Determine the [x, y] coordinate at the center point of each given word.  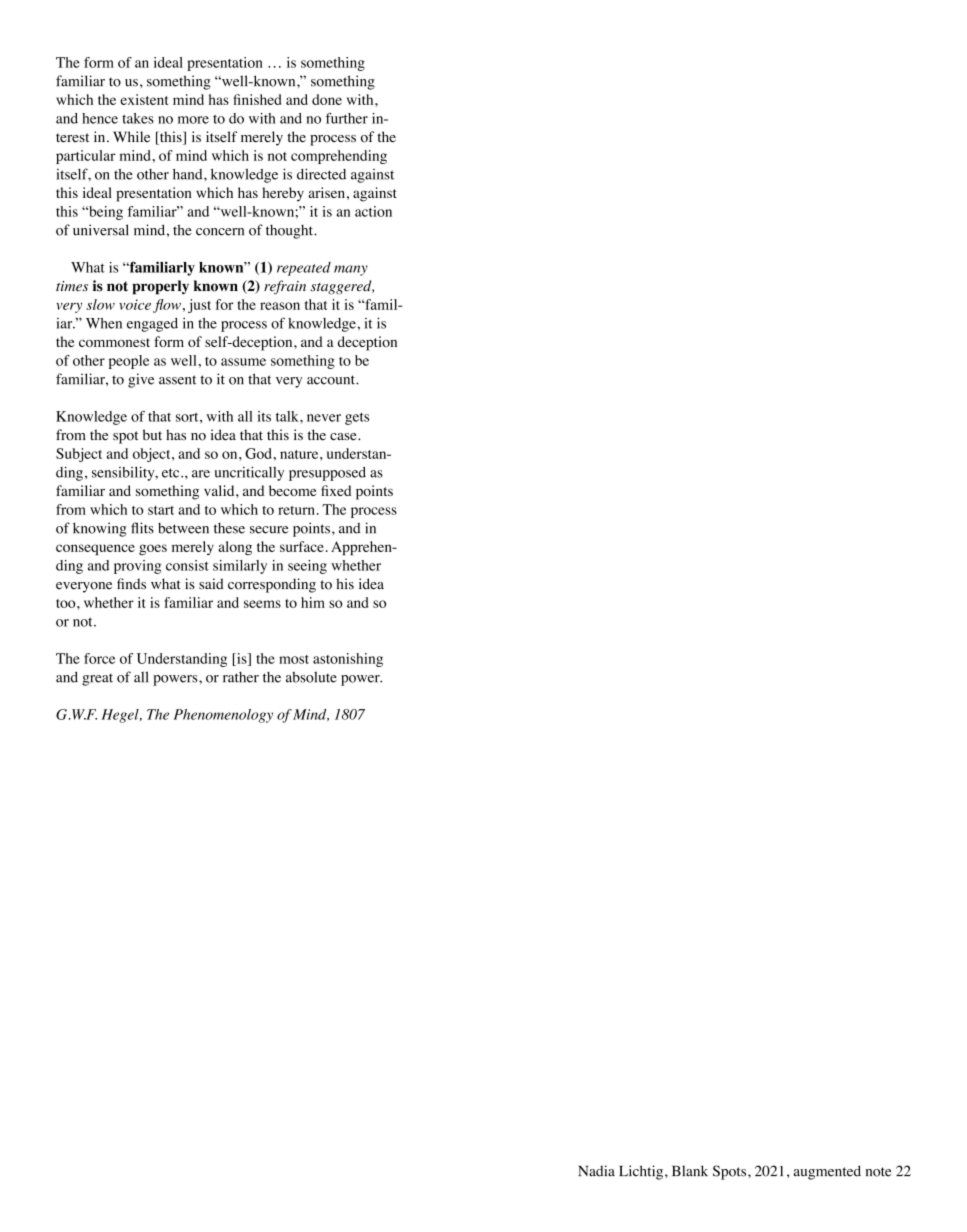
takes [138, 118]
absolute [311, 677]
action [373, 211]
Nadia [596, 1171]
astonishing [348, 660]
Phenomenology [223, 716]
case [344, 437]
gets [357, 419]
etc [172, 473]
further [347, 118]
